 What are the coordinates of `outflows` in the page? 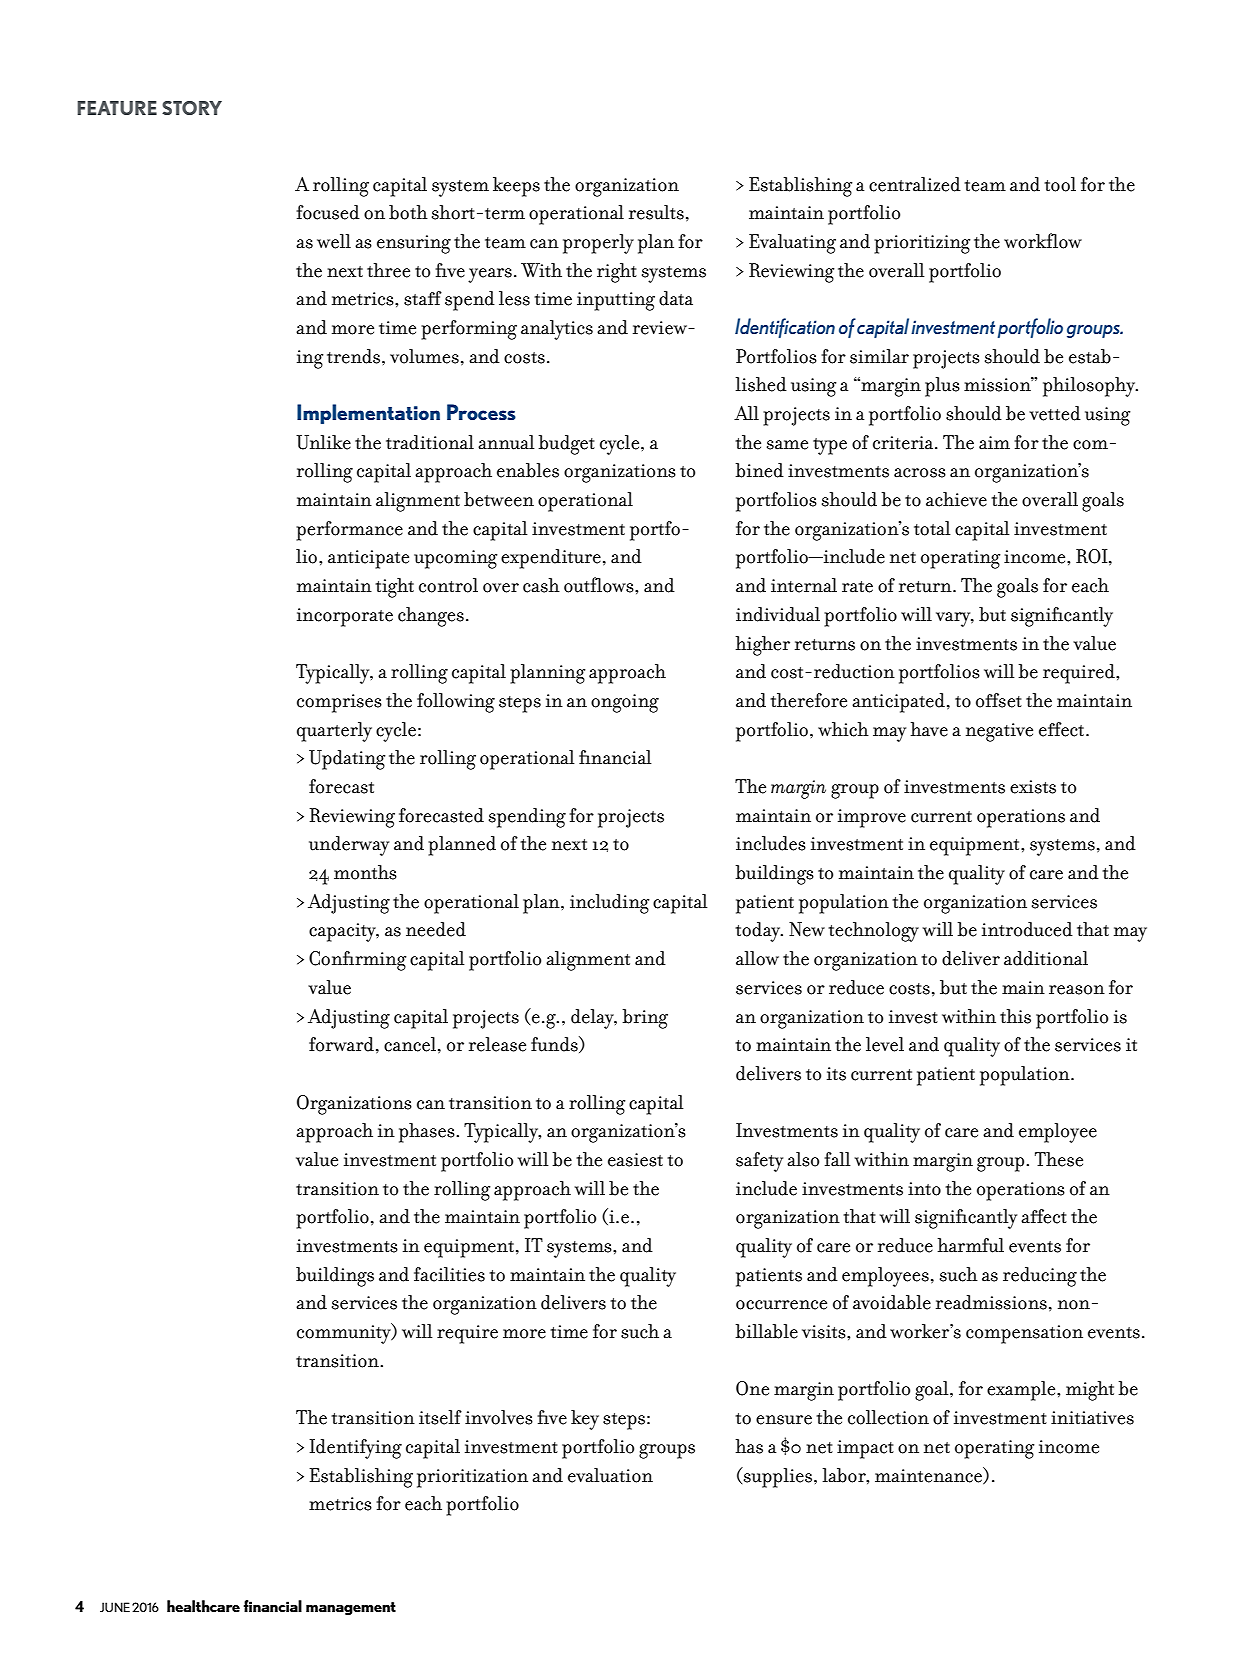 It's located at (600, 585).
